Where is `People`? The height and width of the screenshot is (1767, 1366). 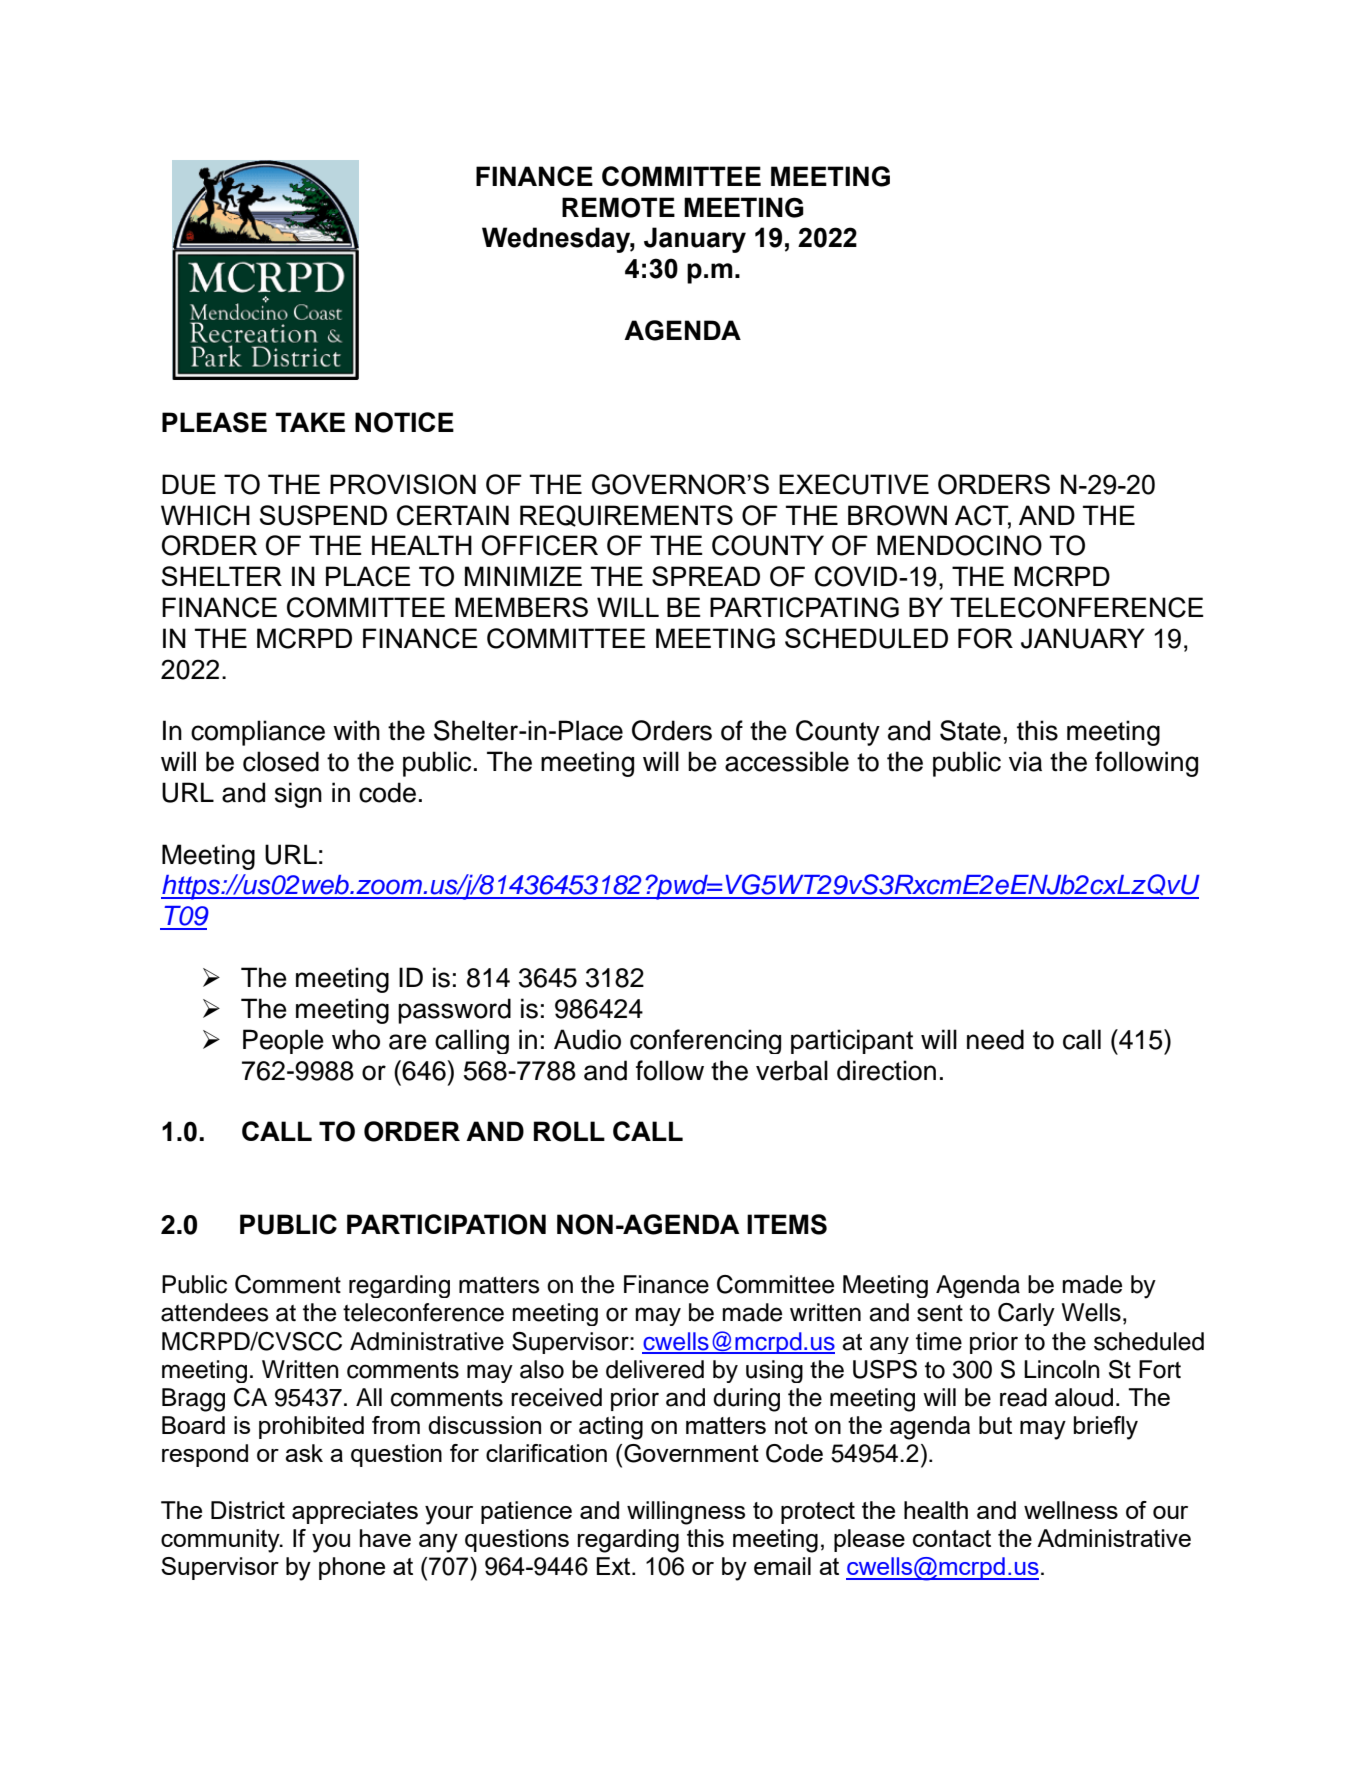
People is located at coordinates (283, 1041).
